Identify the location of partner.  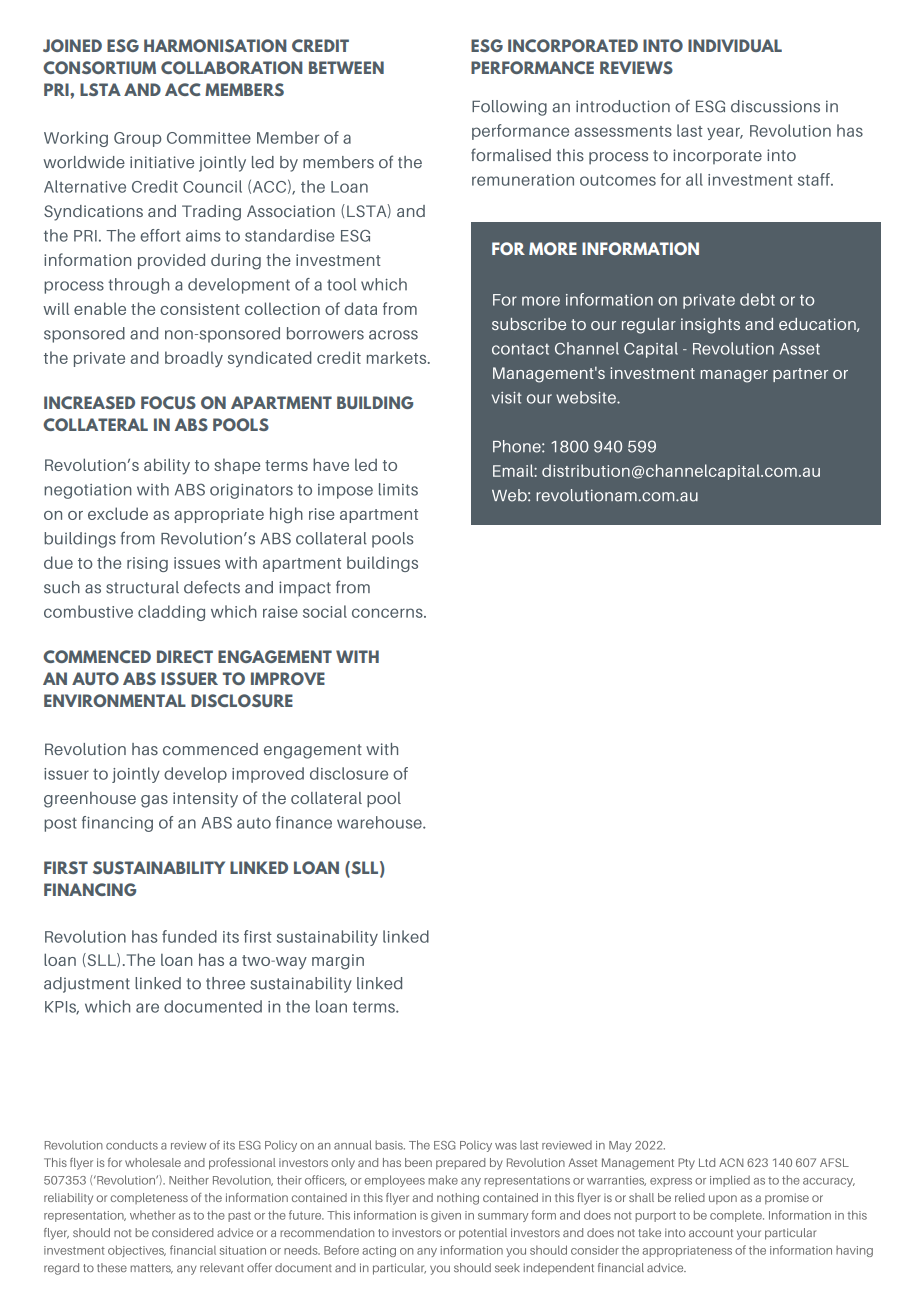
(800, 375).
